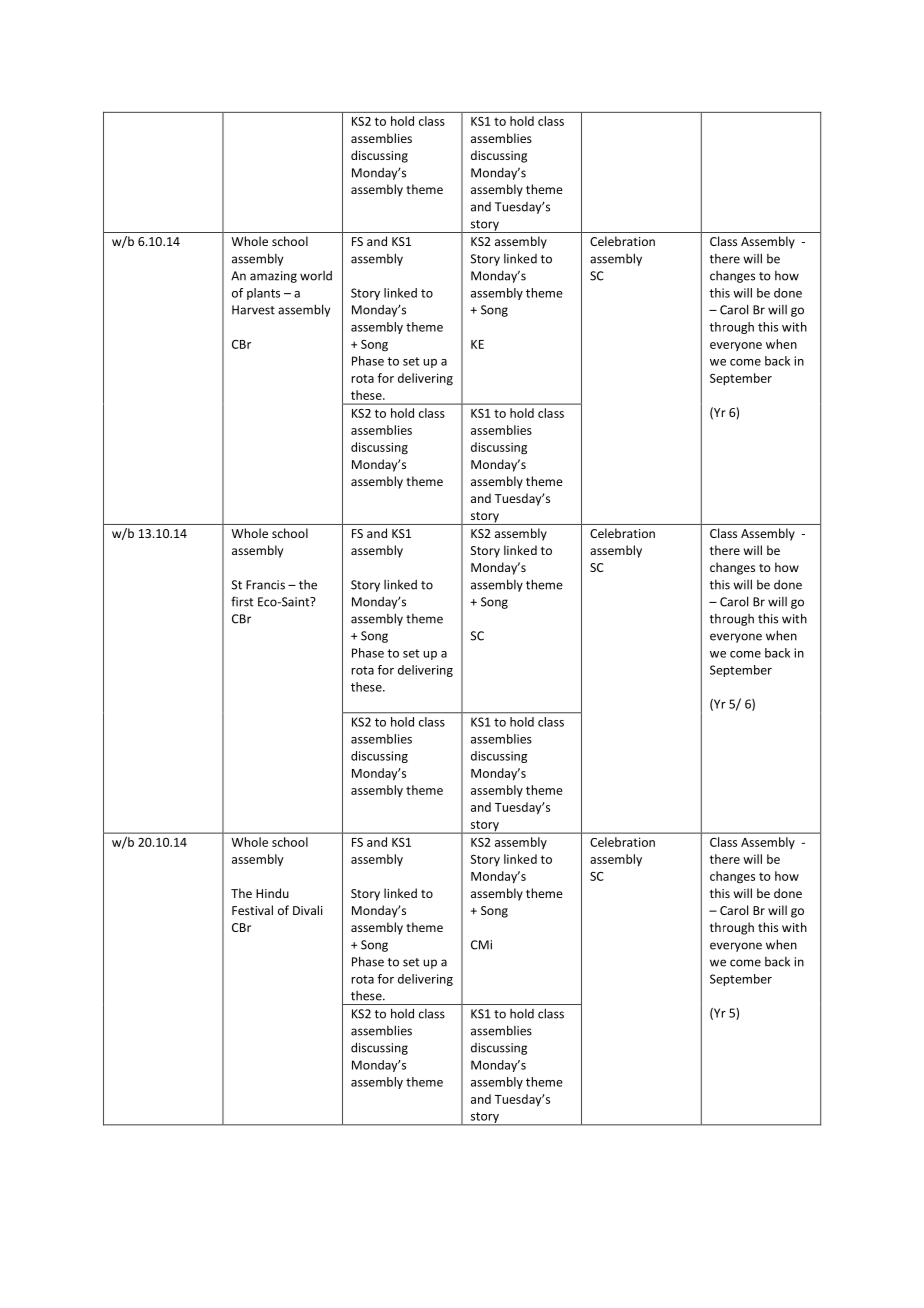 The height and width of the screenshot is (1308, 924). Describe the element at coordinates (273, 277) in the screenshot. I see `amazing` at that location.
